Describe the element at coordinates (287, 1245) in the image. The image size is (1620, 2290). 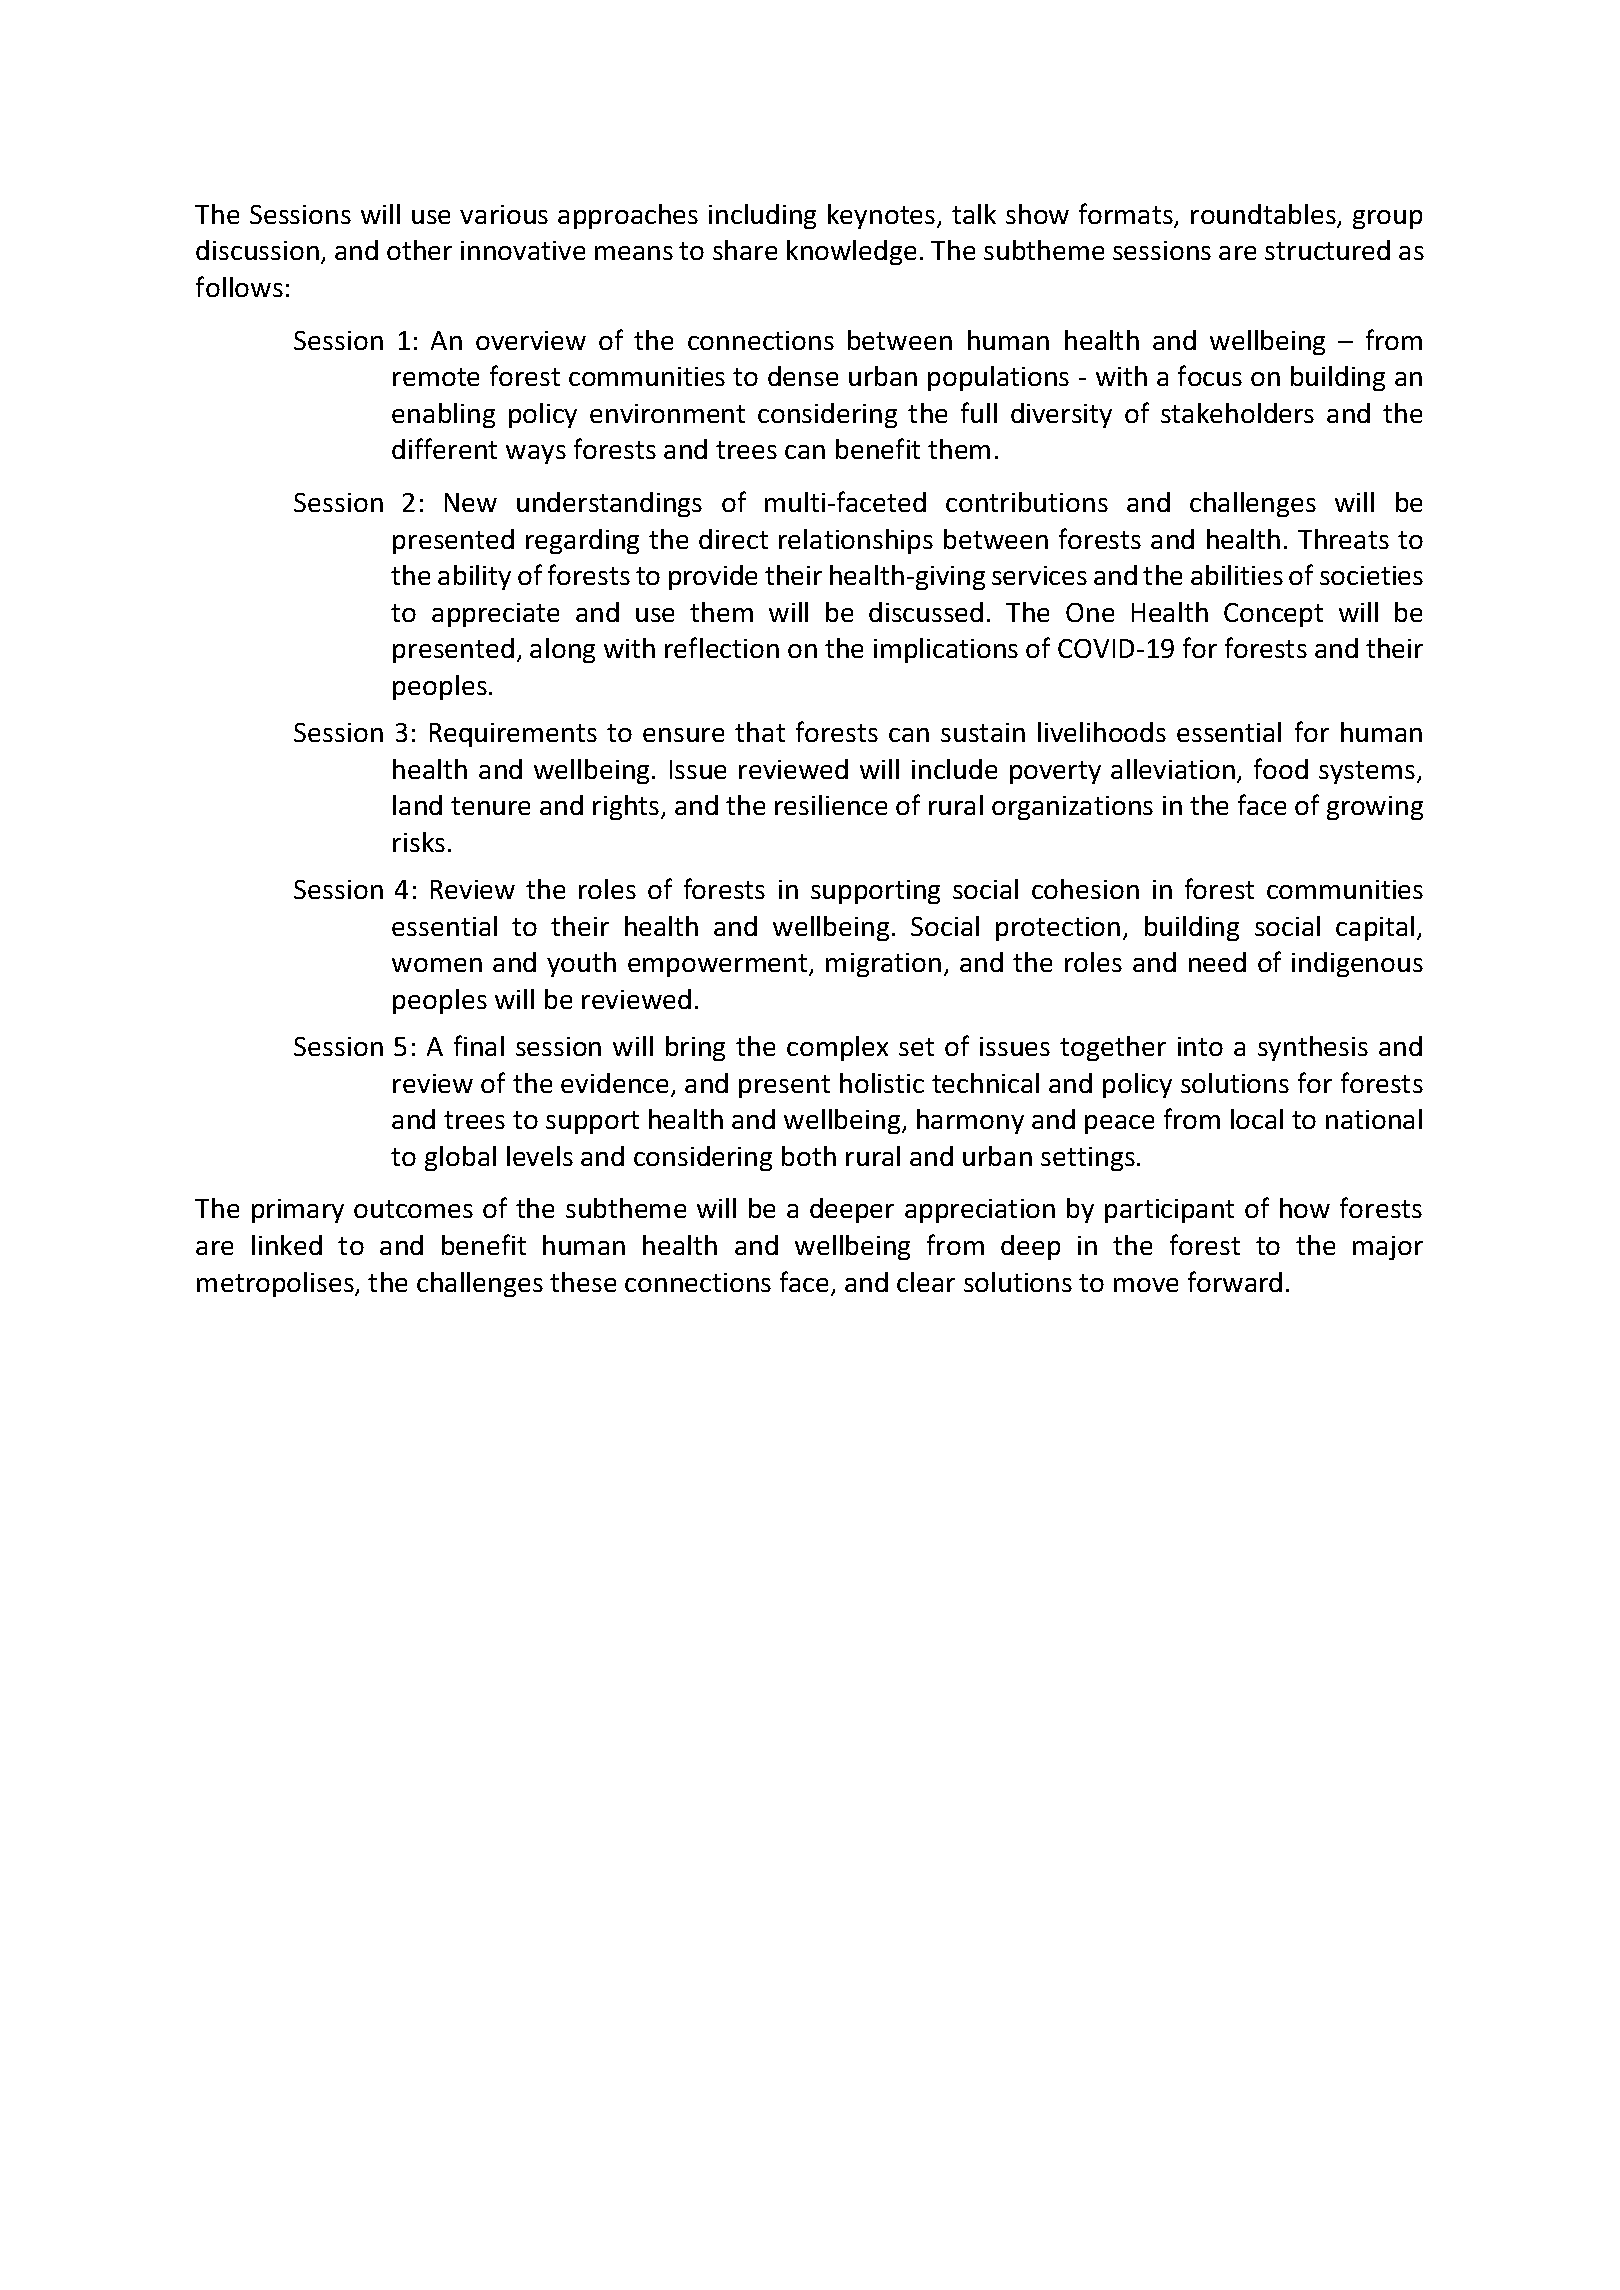
I see `linked` at that location.
